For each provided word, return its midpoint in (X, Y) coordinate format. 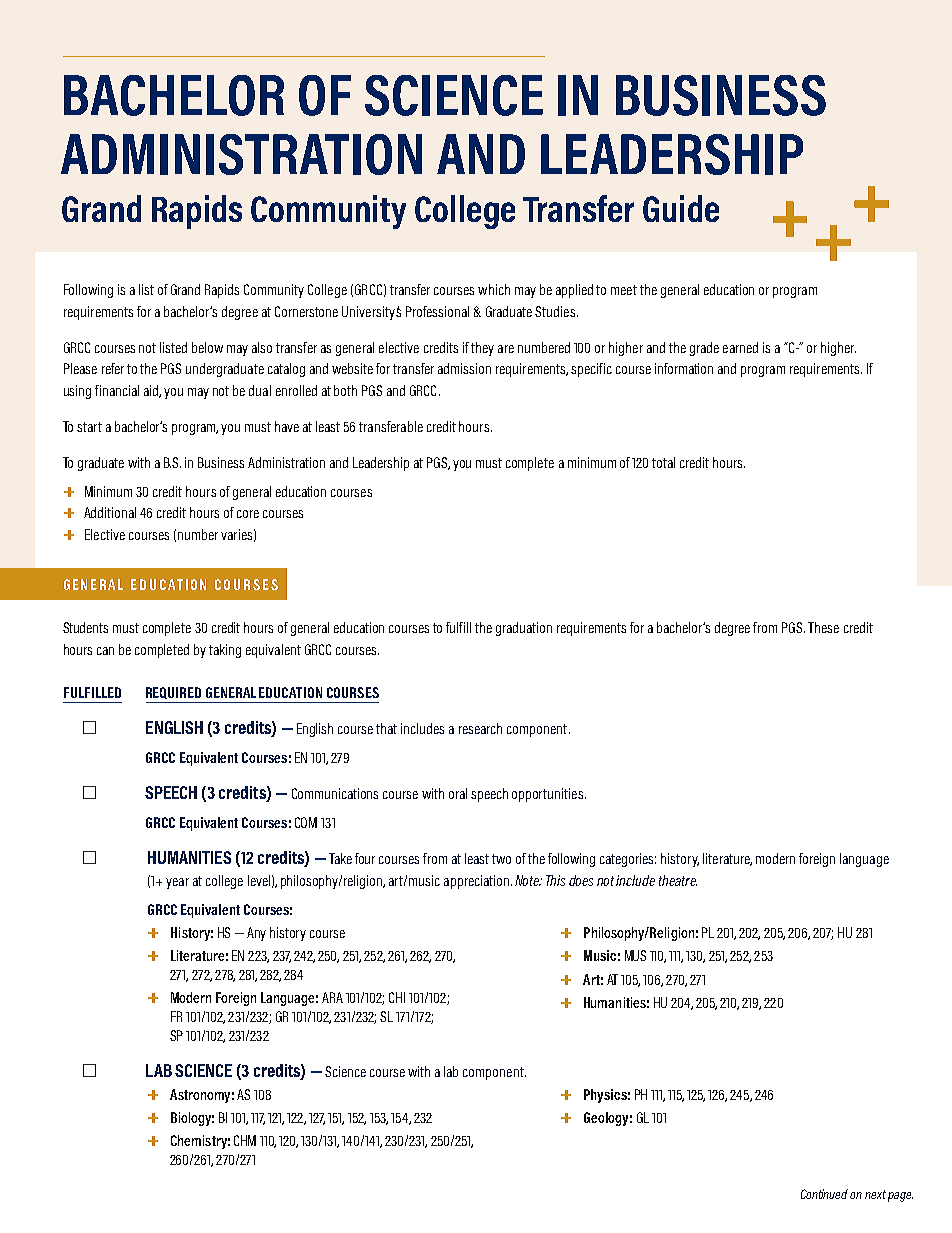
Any (256, 934)
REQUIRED (173, 693)
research (480, 728)
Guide (681, 208)
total (663, 462)
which (494, 289)
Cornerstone (306, 311)
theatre (678, 880)
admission (464, 368)
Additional (110, 512)
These (823, 627)
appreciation (476, 882)
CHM (245, 1140)
